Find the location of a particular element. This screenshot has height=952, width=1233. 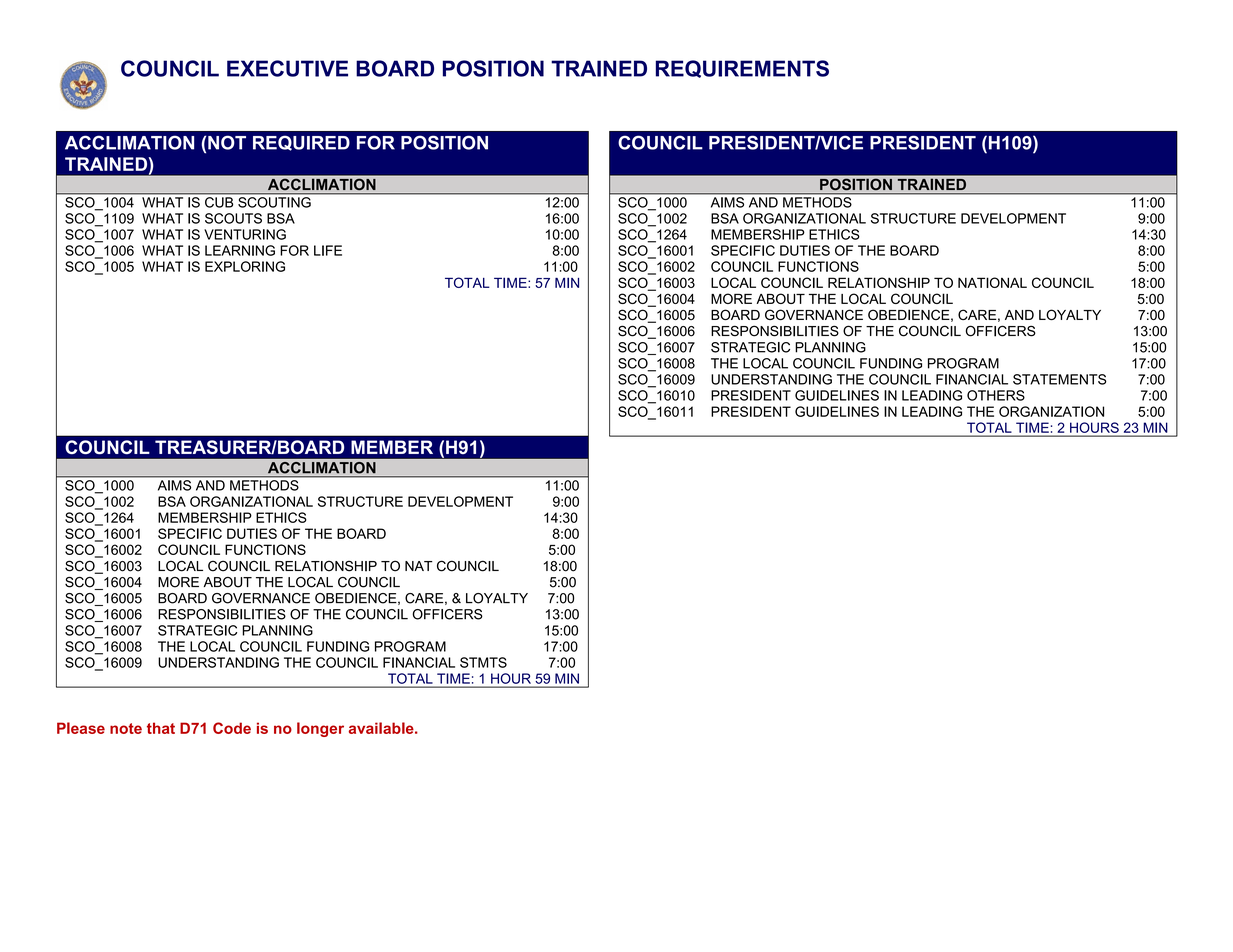

STATEMENTS is located at coordinates (1060, 379).
